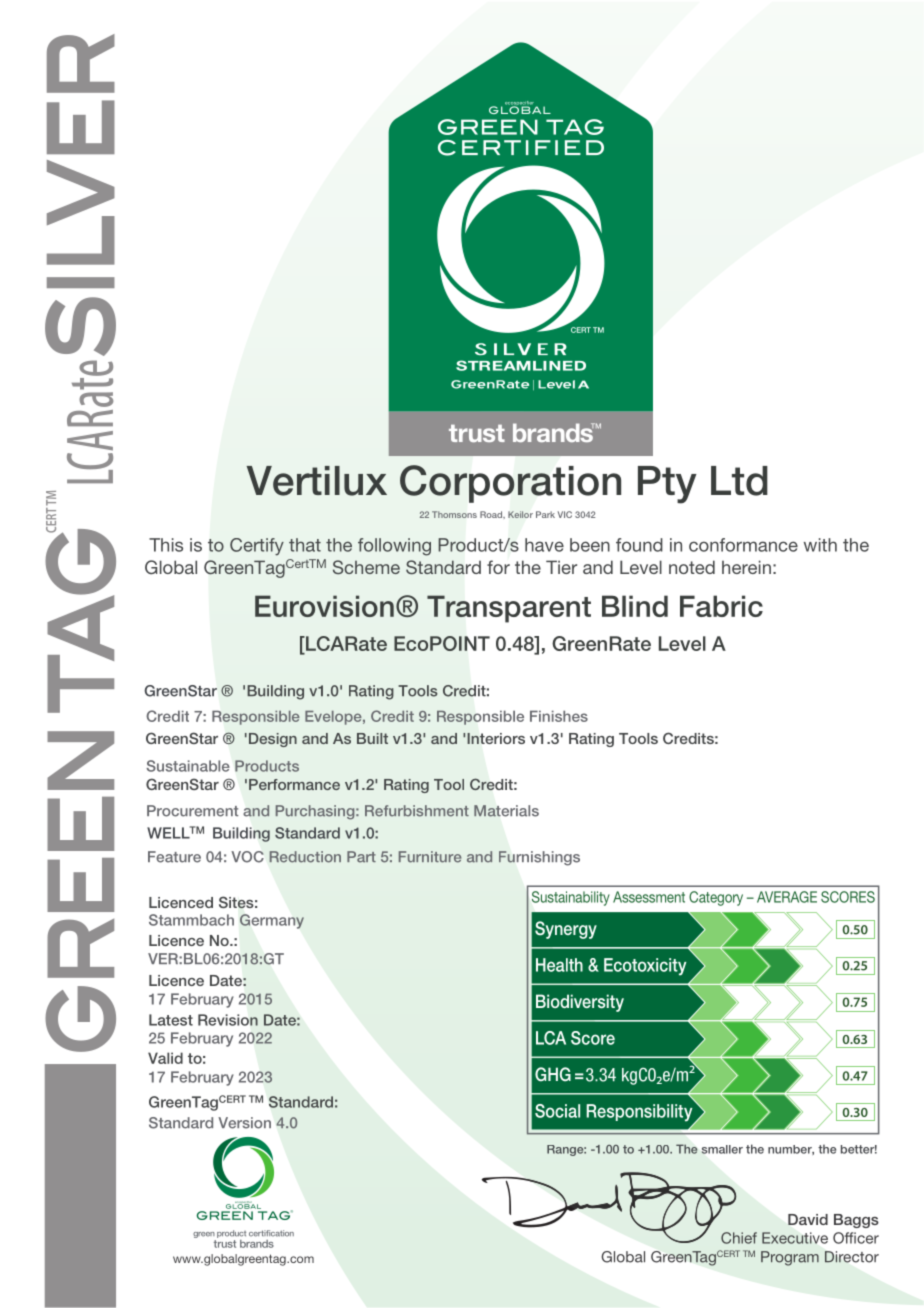  What do you see at coordinates (510, 484) in the image?
I see `Corporation` at bounding box center [510, 484].
